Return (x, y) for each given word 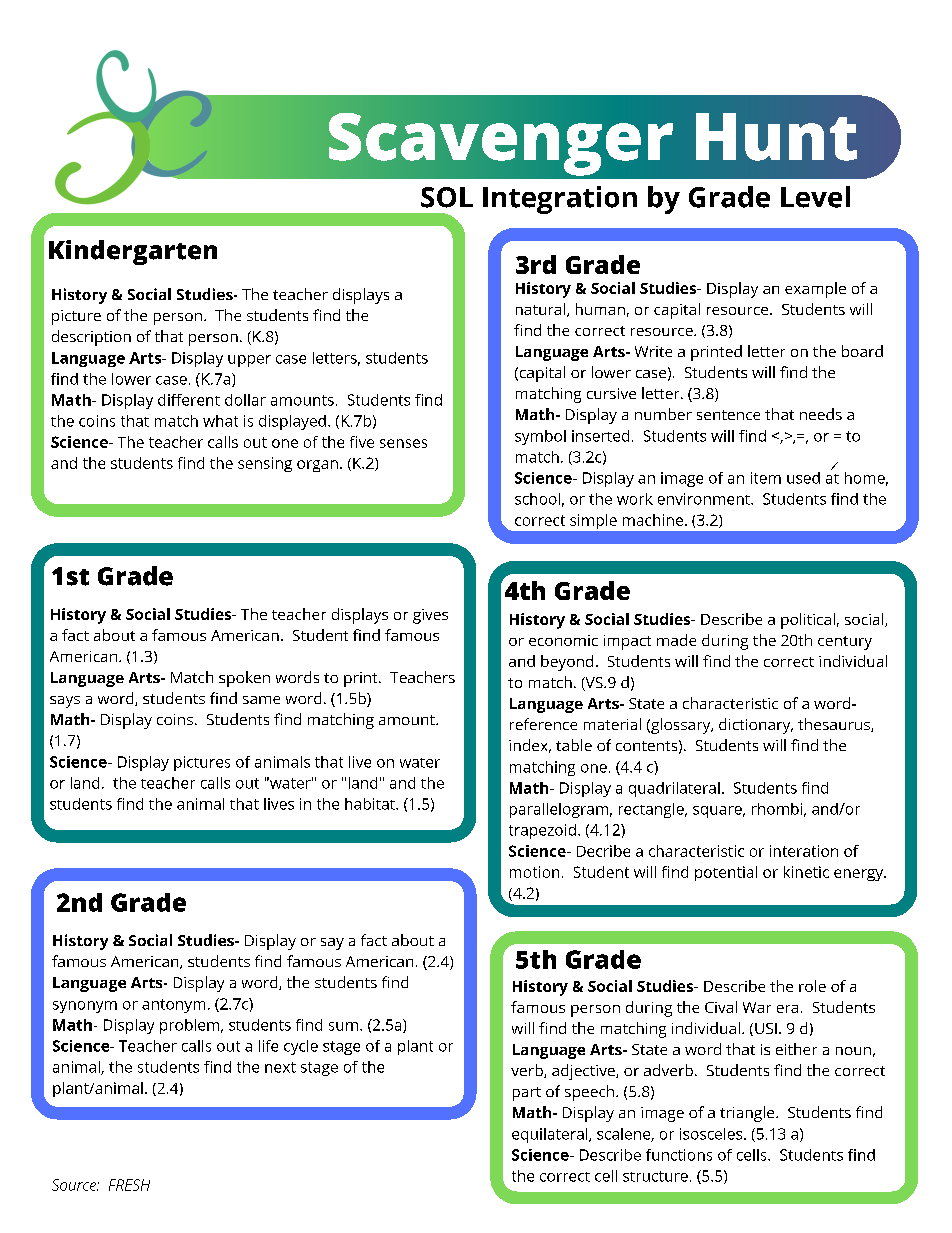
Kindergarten (133, 252)
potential (726, 873)
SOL (447, 197)
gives (430, 616)
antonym (173, 1006)
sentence (728, 415)
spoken (244, 679)
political (808, 621)
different (189, 400)
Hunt (776, 137)
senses (403, 443)
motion (534, 872)
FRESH (129, 1185)
